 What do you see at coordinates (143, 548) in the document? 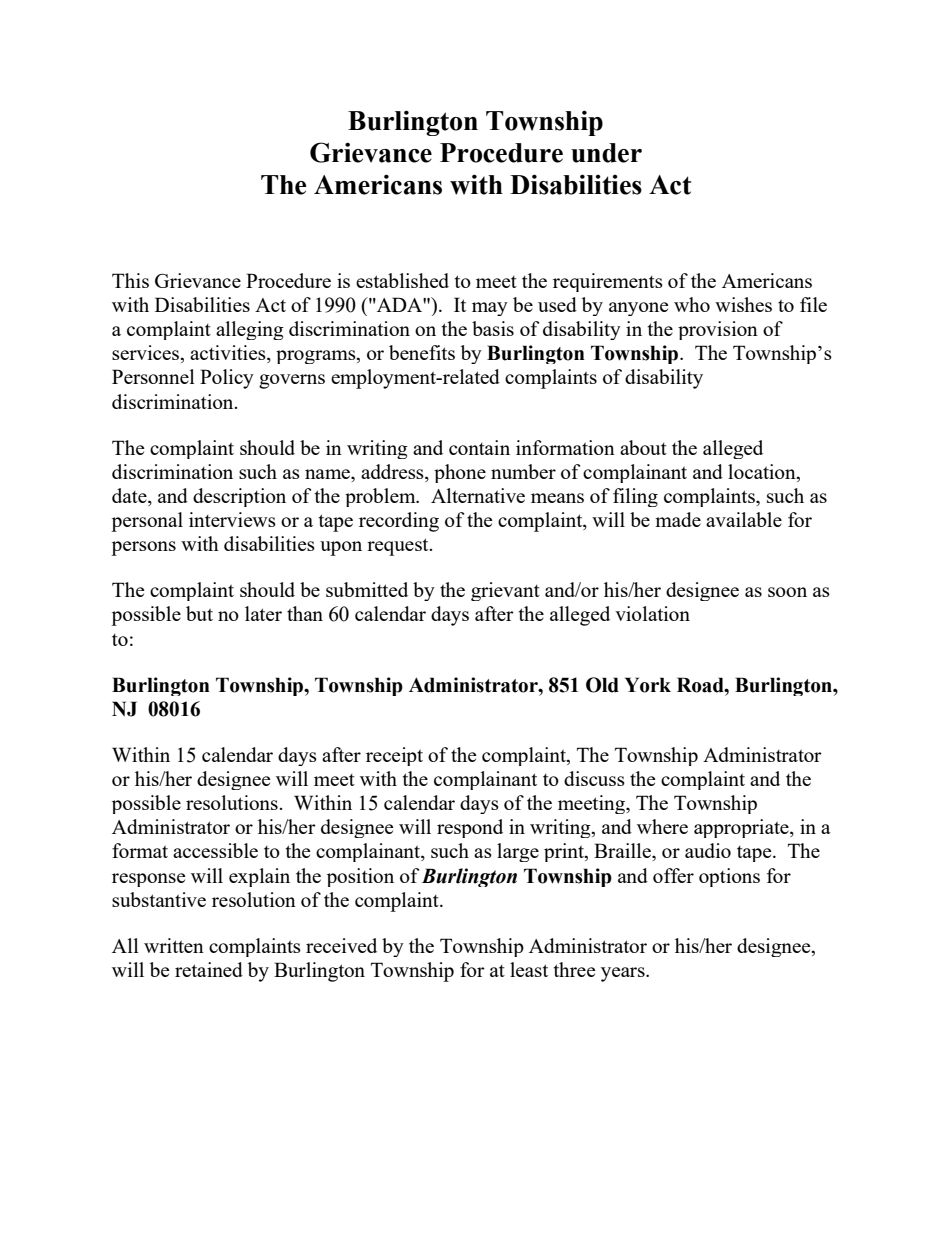
I see `persons` at bounding box center [143, 548].
